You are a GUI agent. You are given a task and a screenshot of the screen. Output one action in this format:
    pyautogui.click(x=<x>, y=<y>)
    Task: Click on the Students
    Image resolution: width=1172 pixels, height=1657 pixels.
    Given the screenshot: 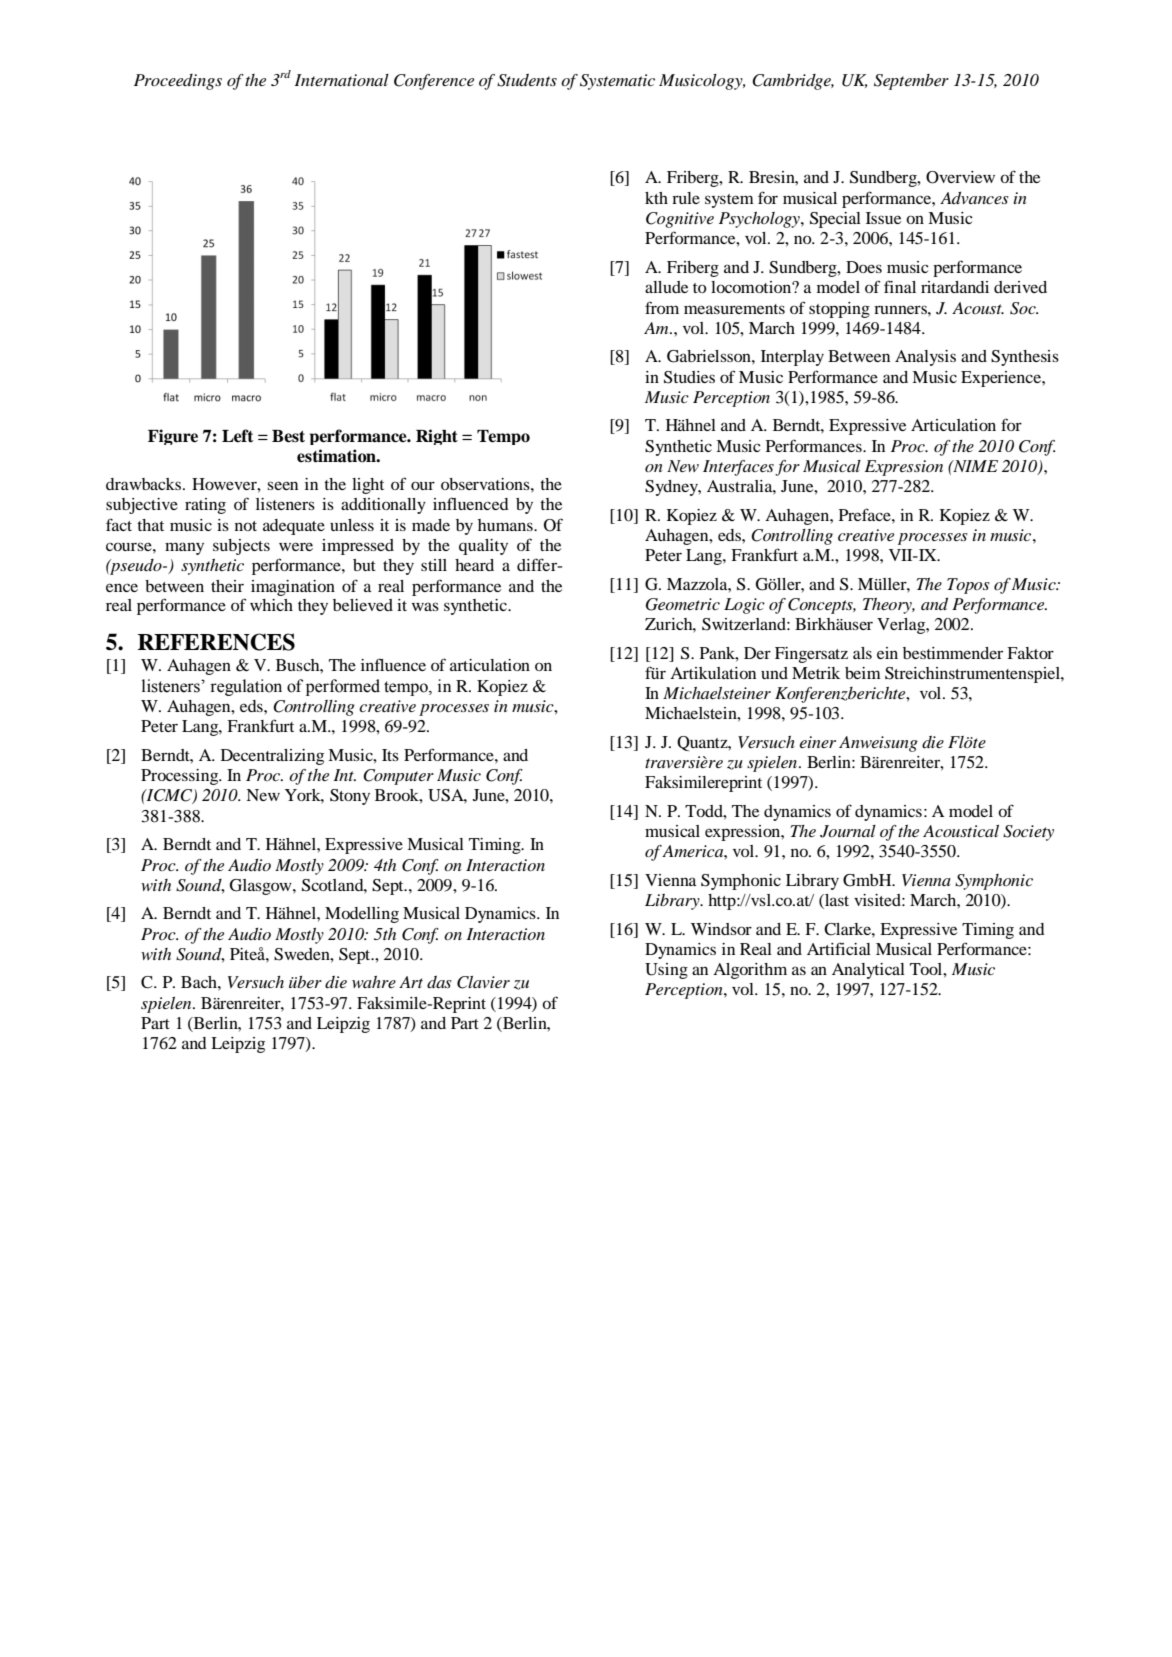 What is the action you would take?
    pyautogui.click(x=527, y=80)
